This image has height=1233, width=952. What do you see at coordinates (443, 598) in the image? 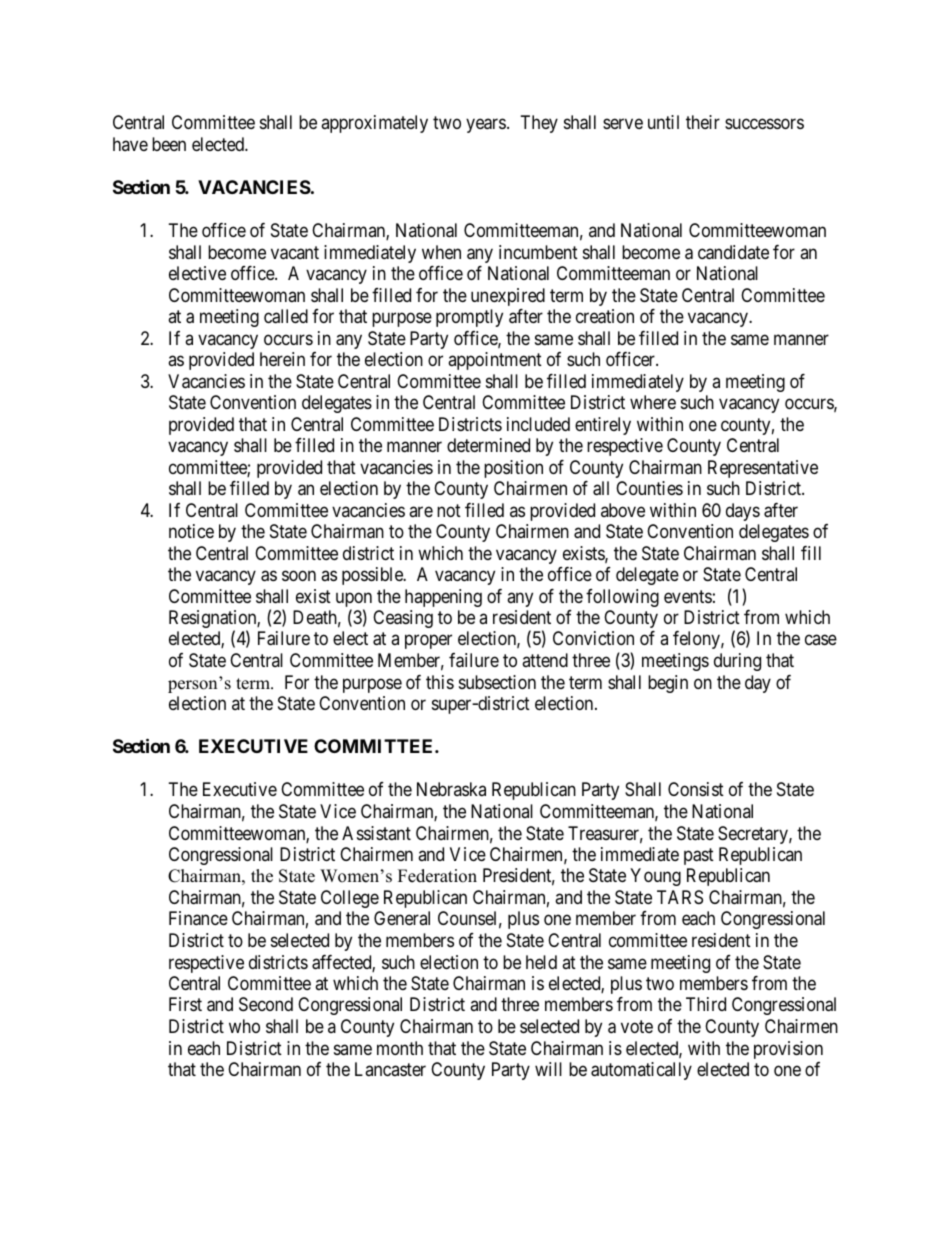
I see `happening` at bounding box center [443, 598].
